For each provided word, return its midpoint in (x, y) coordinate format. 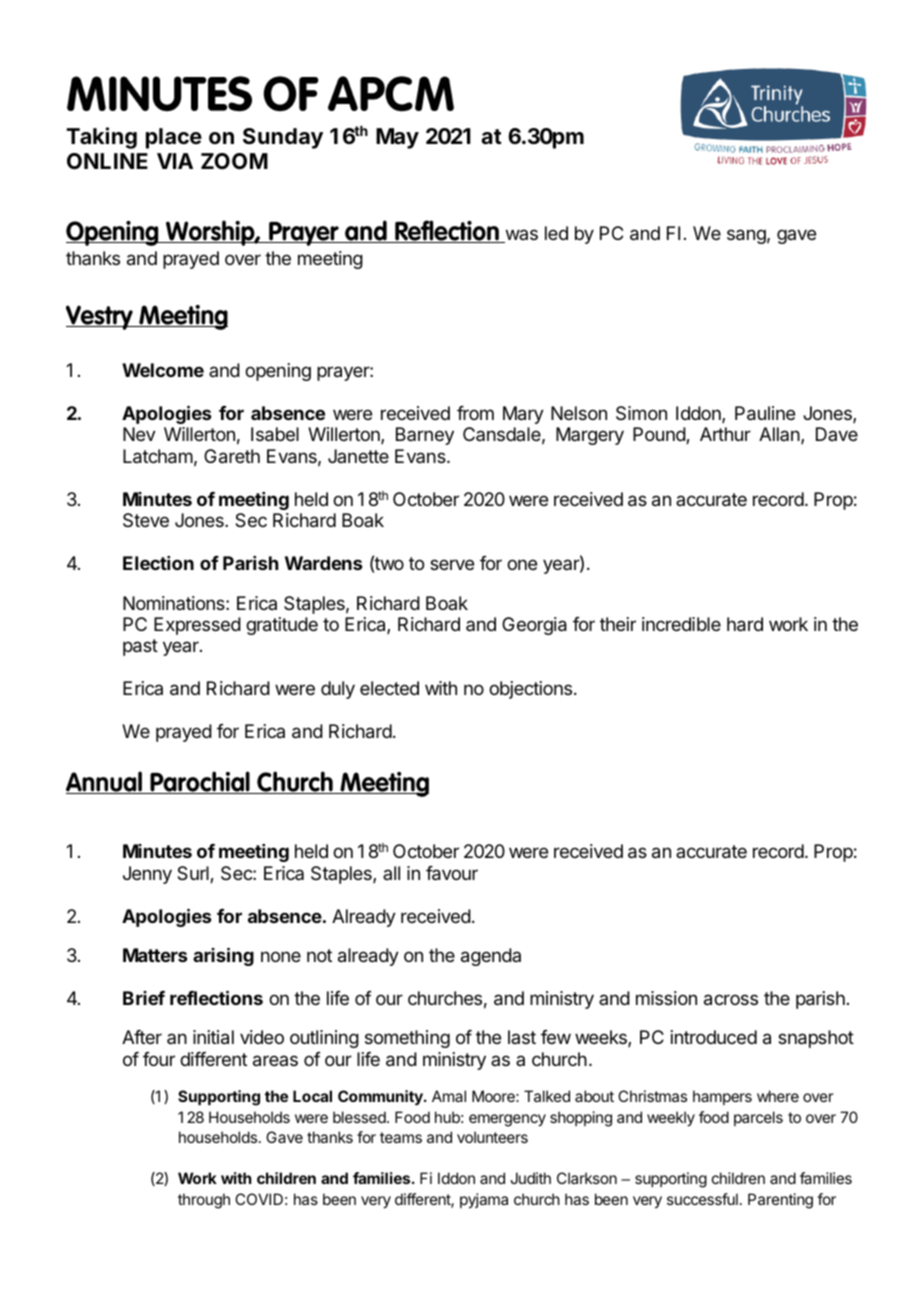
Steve (146, 520)
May (397, 138)
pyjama (484, 1201)
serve (452, 564)
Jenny (147, 875)
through (204, 1201)
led (556, 233)
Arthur (725, 434)
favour (452, 873)
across (731, 1000)
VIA (175, 161)
